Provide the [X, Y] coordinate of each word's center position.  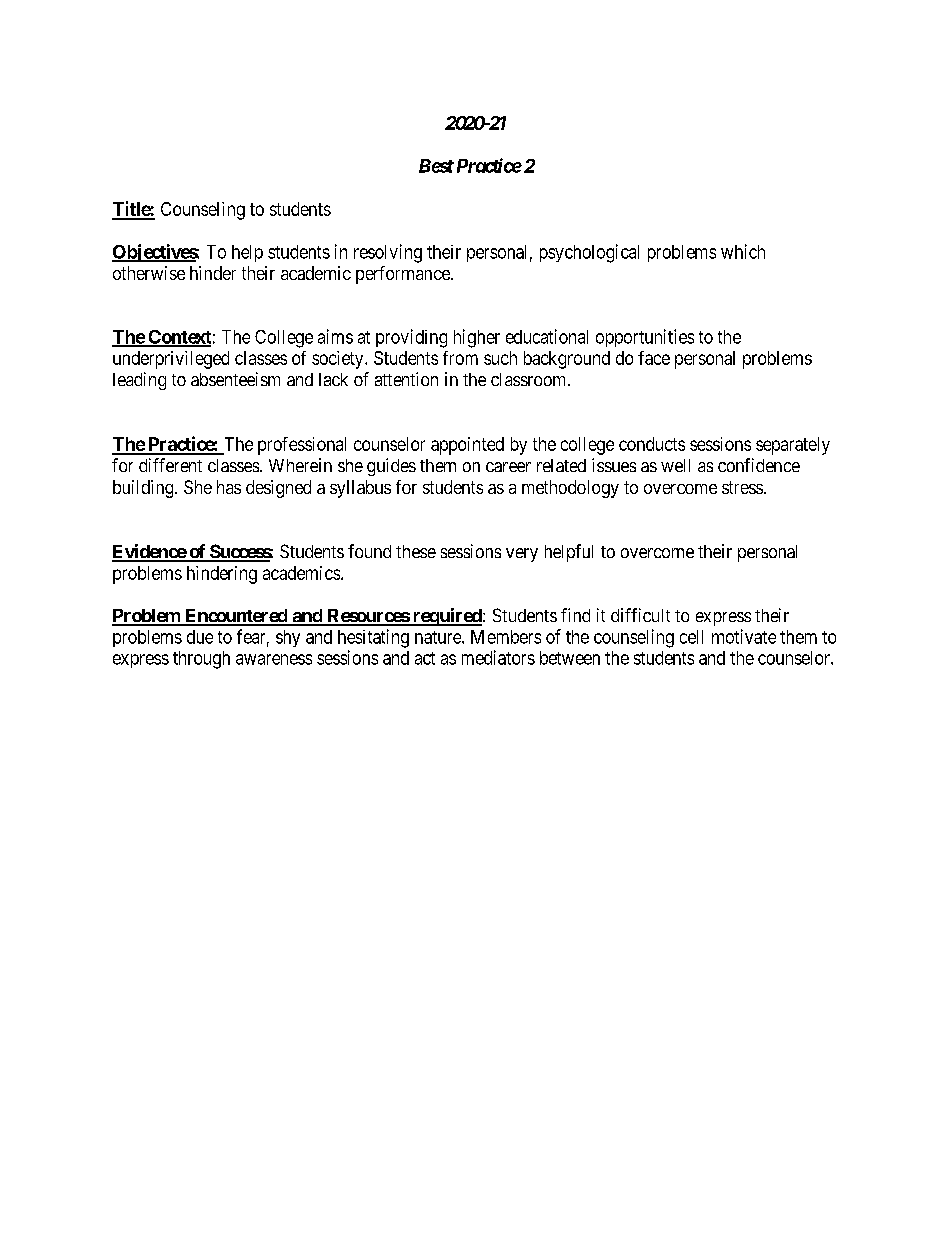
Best [436, 166]
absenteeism [235, 379]
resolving [388, 253]
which [743, 251]
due [200, 637]
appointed [467, 446]
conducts [652, 444]
